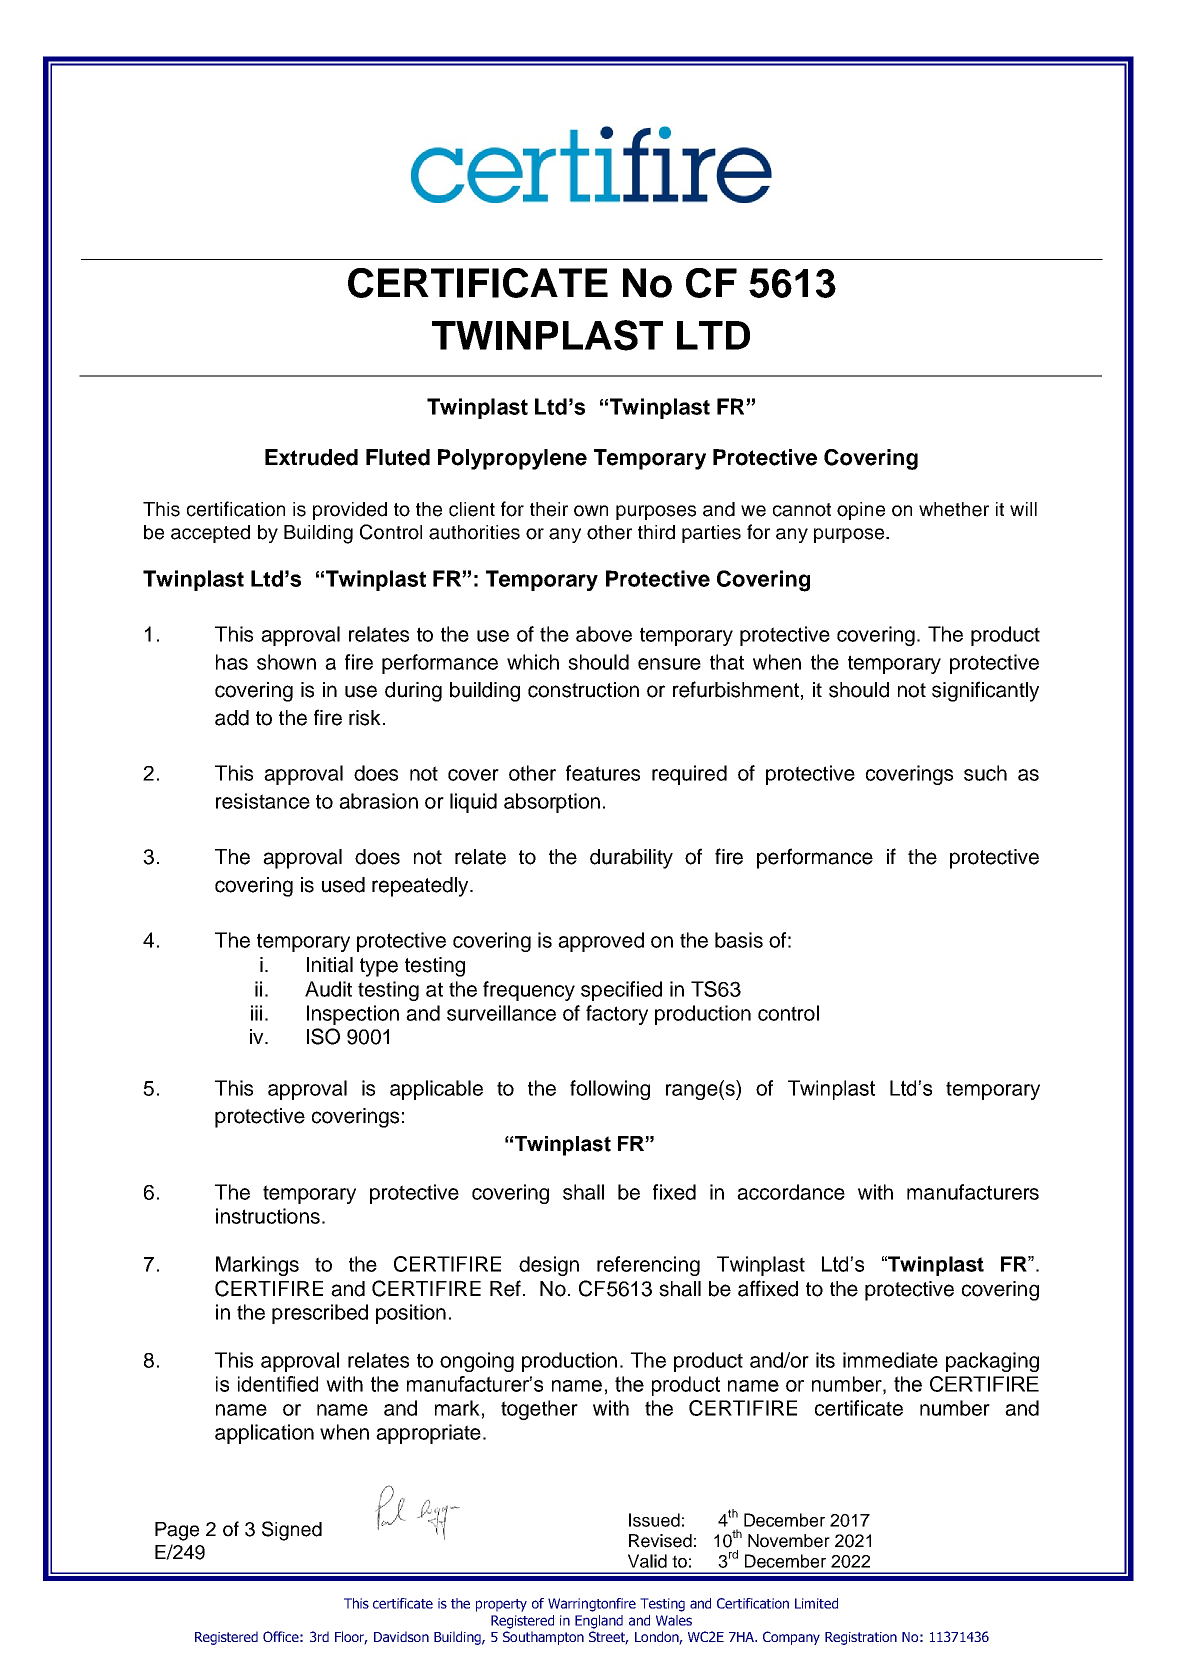 The width and height of the screenshot is (1183, 1673). What do you see at coordinates (791, 1192) in the screenshot?
I see `accordance` at bounding box center [791, 1192].
